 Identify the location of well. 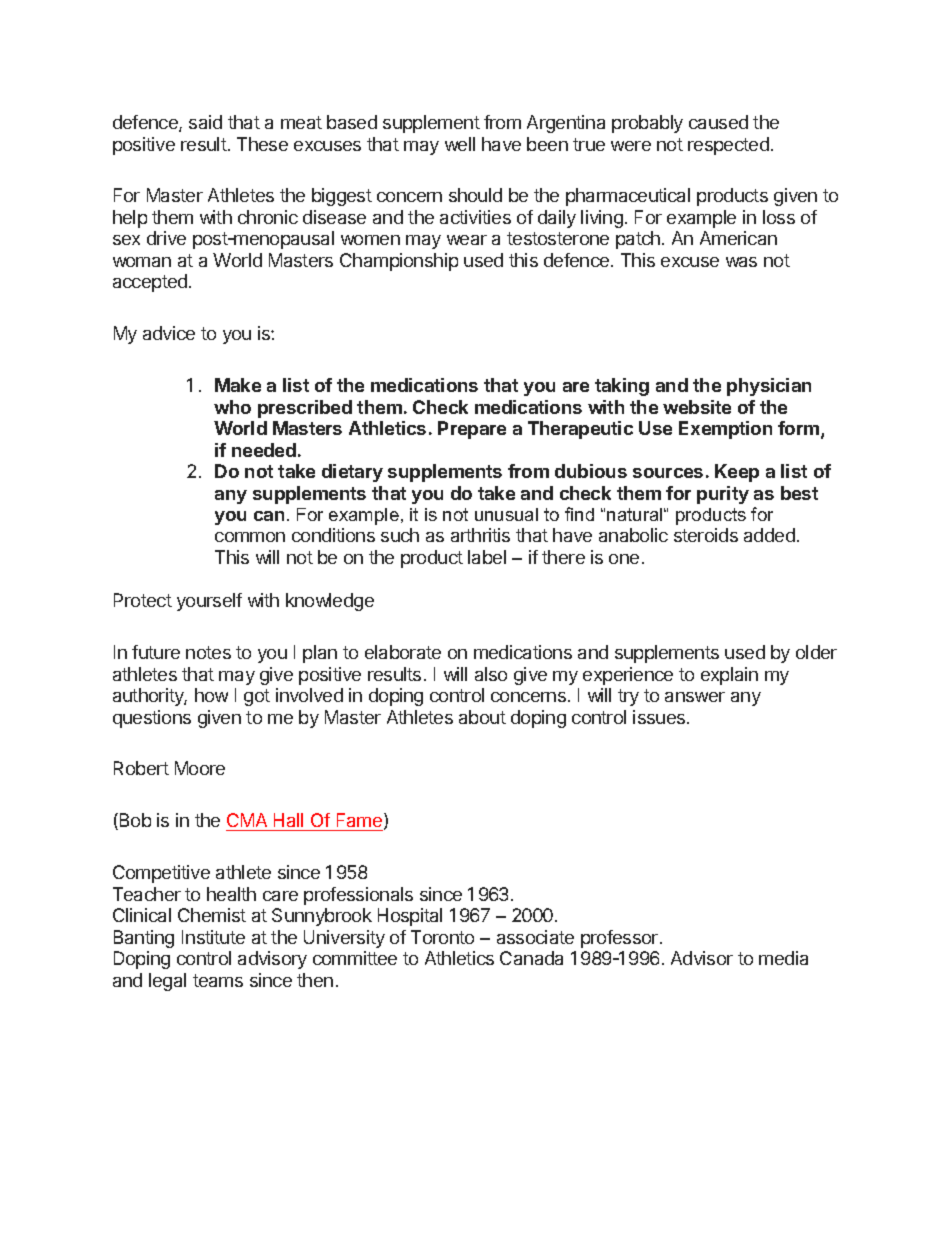
(460, 144).
